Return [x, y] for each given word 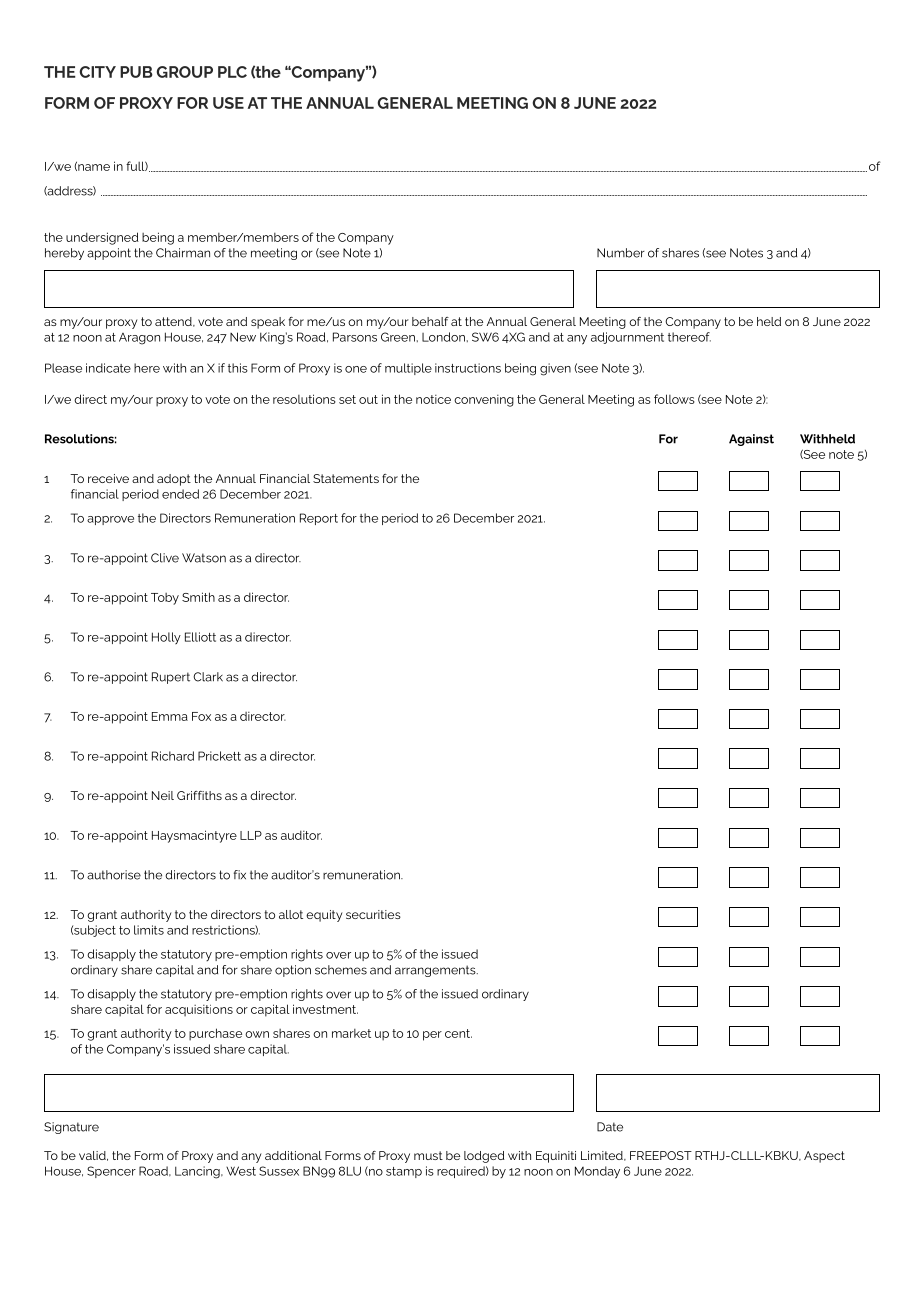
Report [319, 519]
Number [621, 253]
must [428, 1155]
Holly [166, 638]
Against [751, 440]
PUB [136, 72]
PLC [232, 72]
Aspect [824, 1157]
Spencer [111, 1172]
